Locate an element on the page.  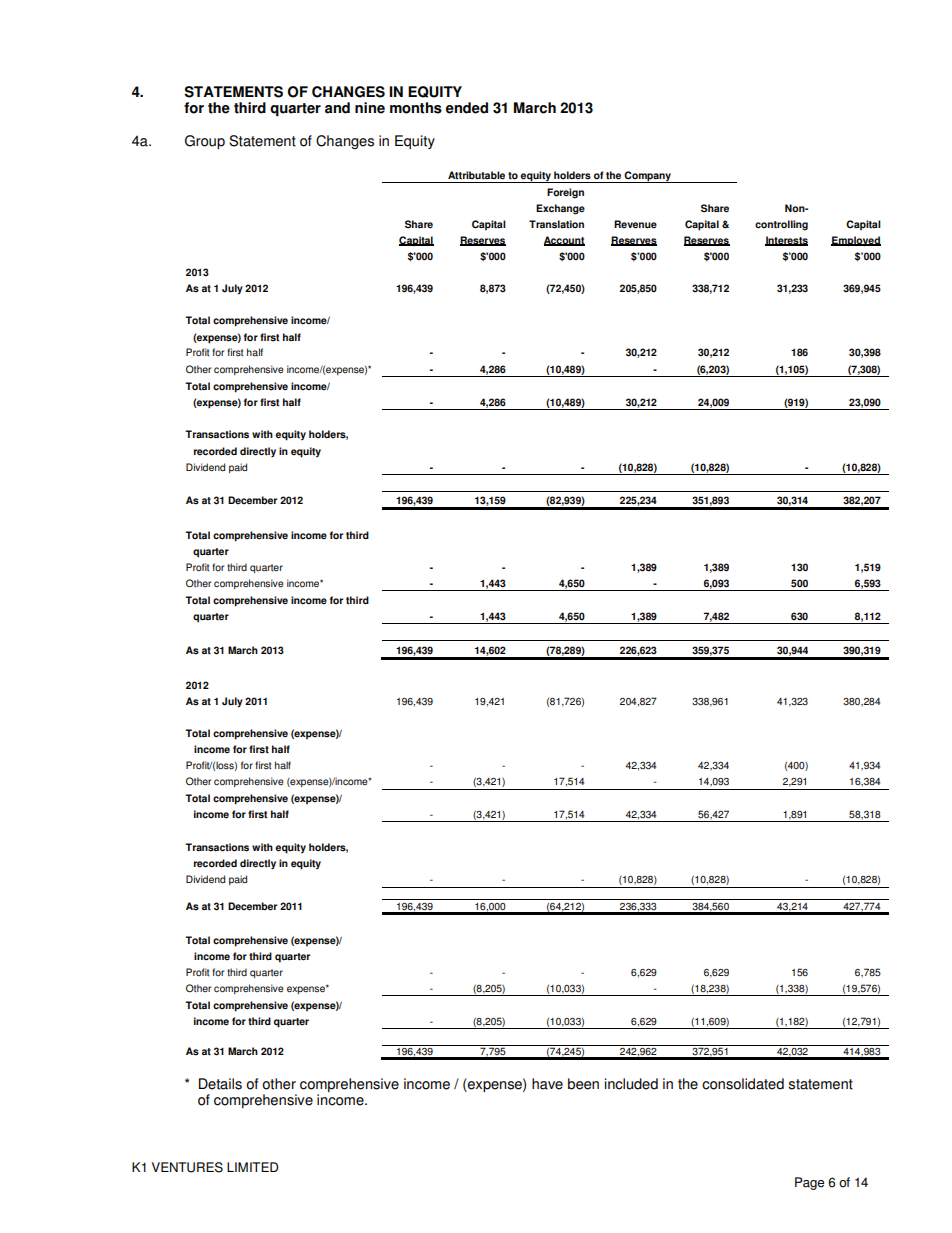
Company is located at coordinates (648, 177).
